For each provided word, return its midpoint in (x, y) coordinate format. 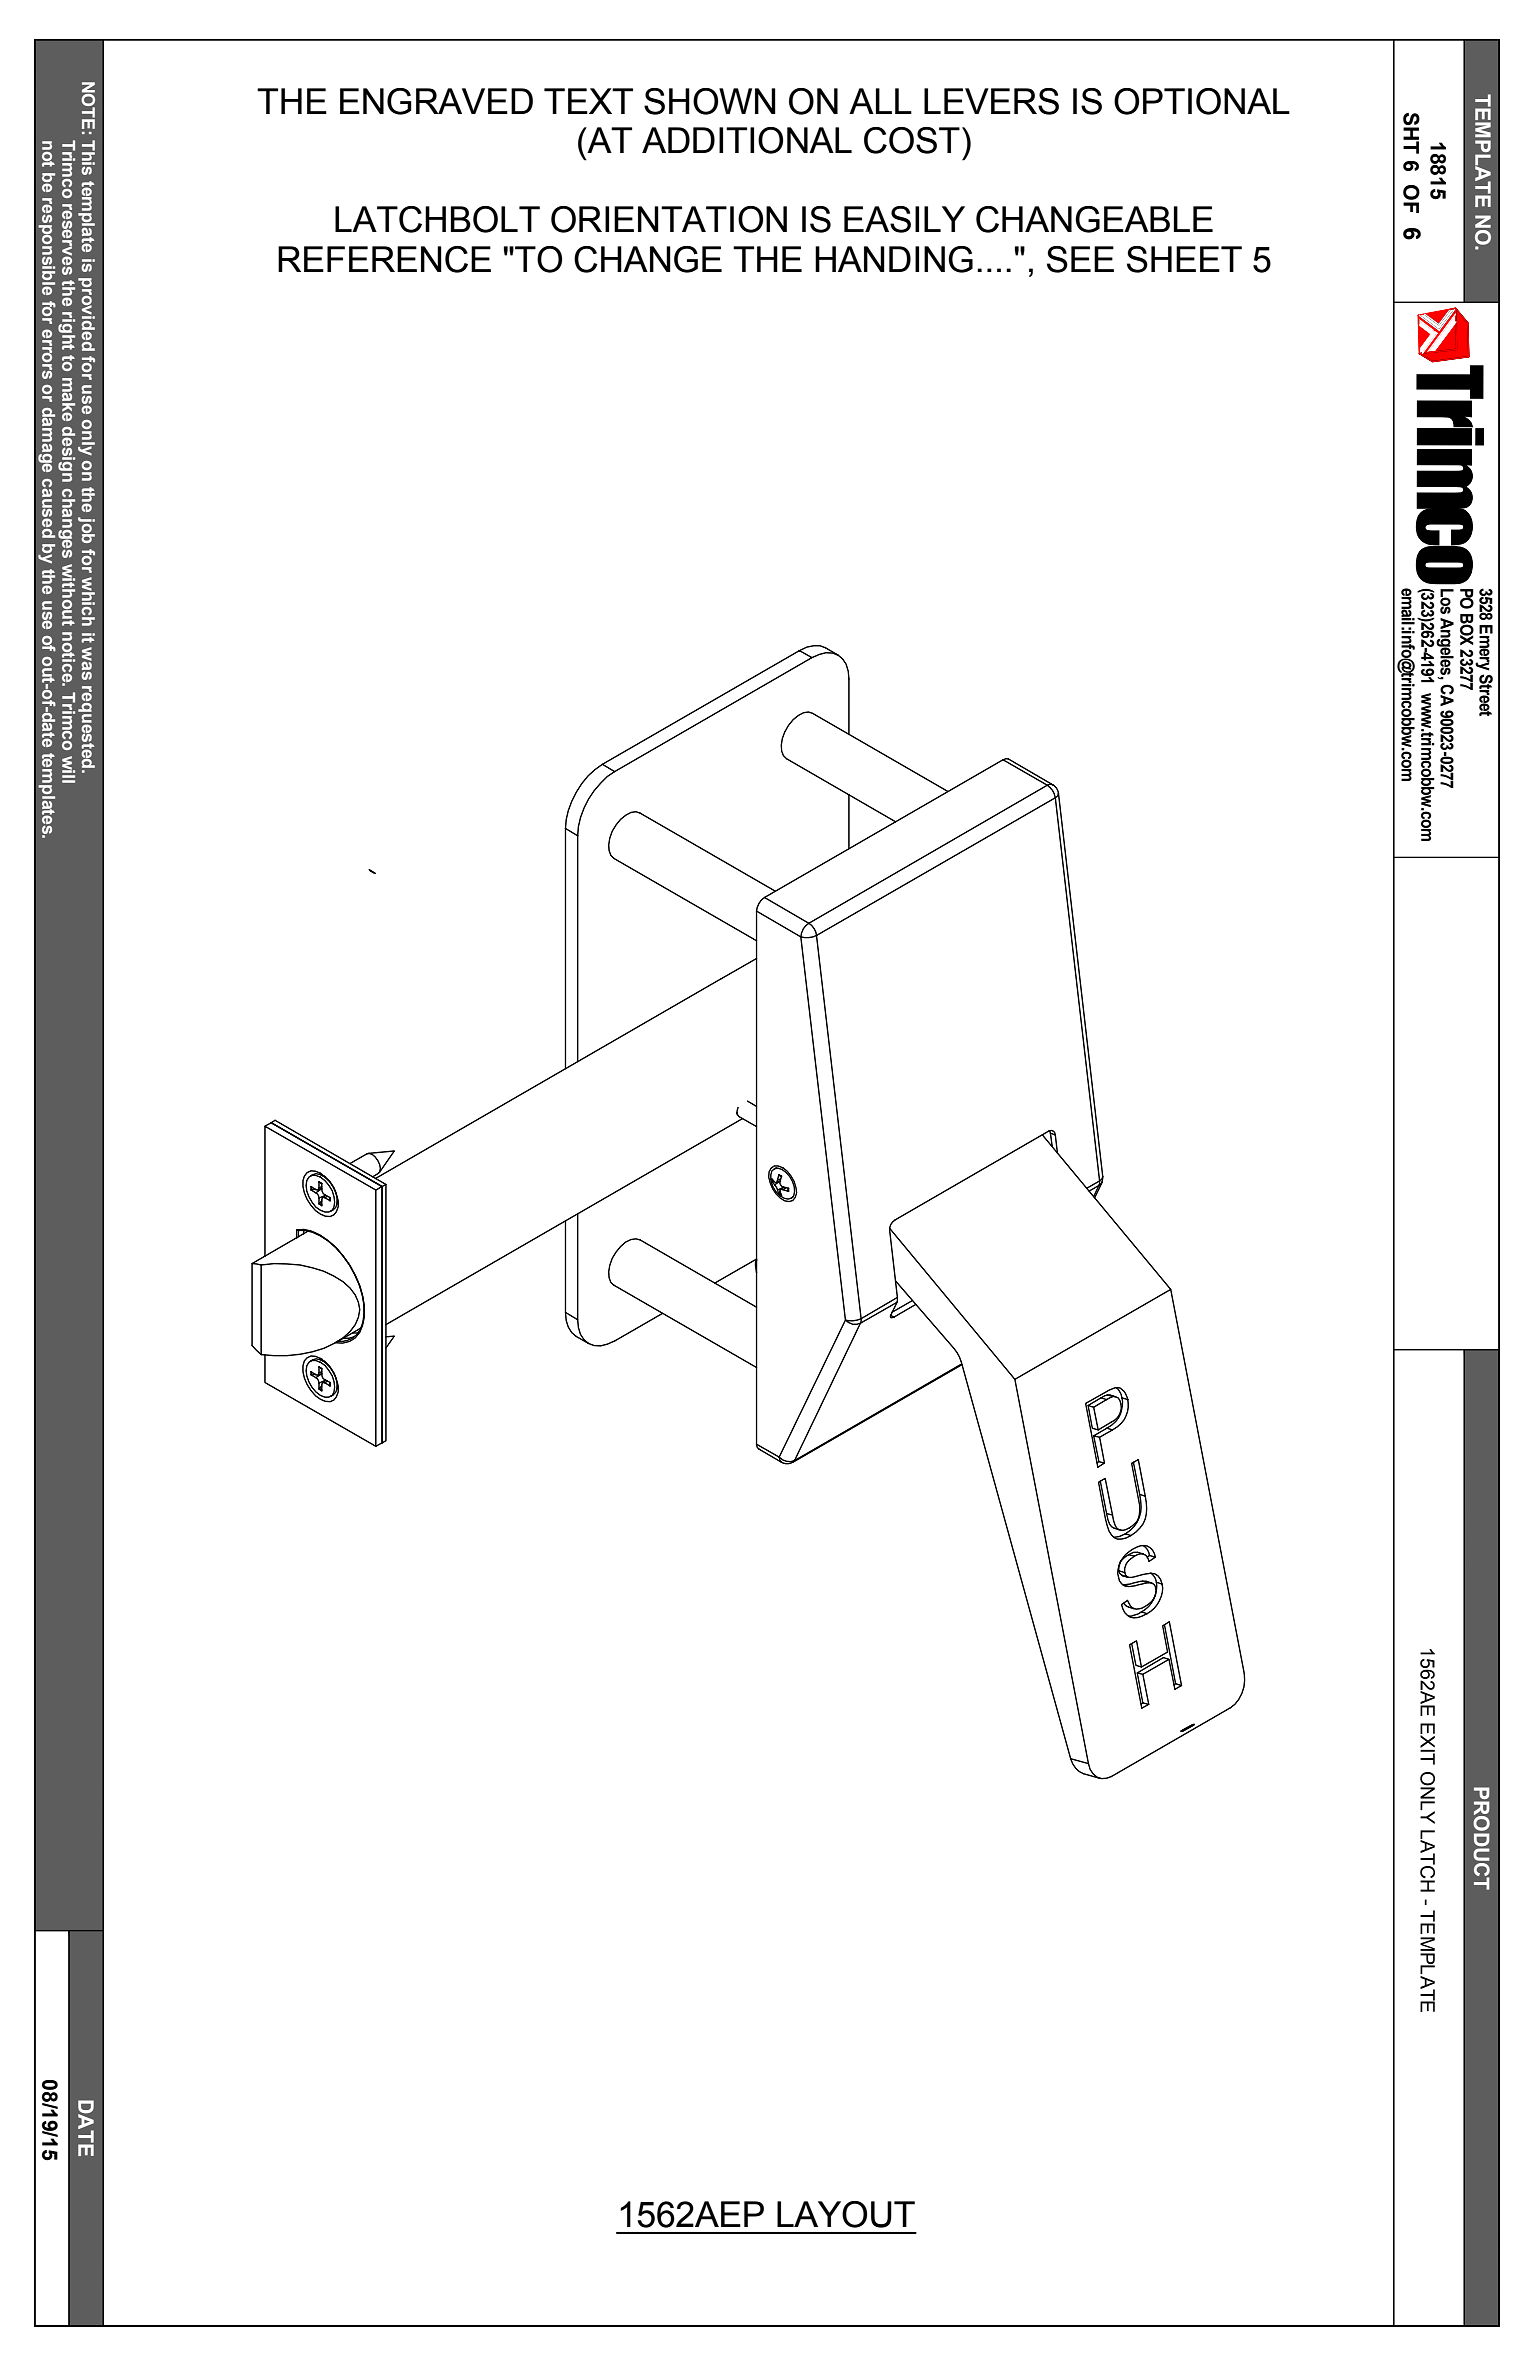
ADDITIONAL (747, 140)
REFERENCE (384, 259)
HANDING (894, 259)
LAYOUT (846, 2214)
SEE (1080, 259)
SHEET (1184, 259)
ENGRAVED (436, 101)
